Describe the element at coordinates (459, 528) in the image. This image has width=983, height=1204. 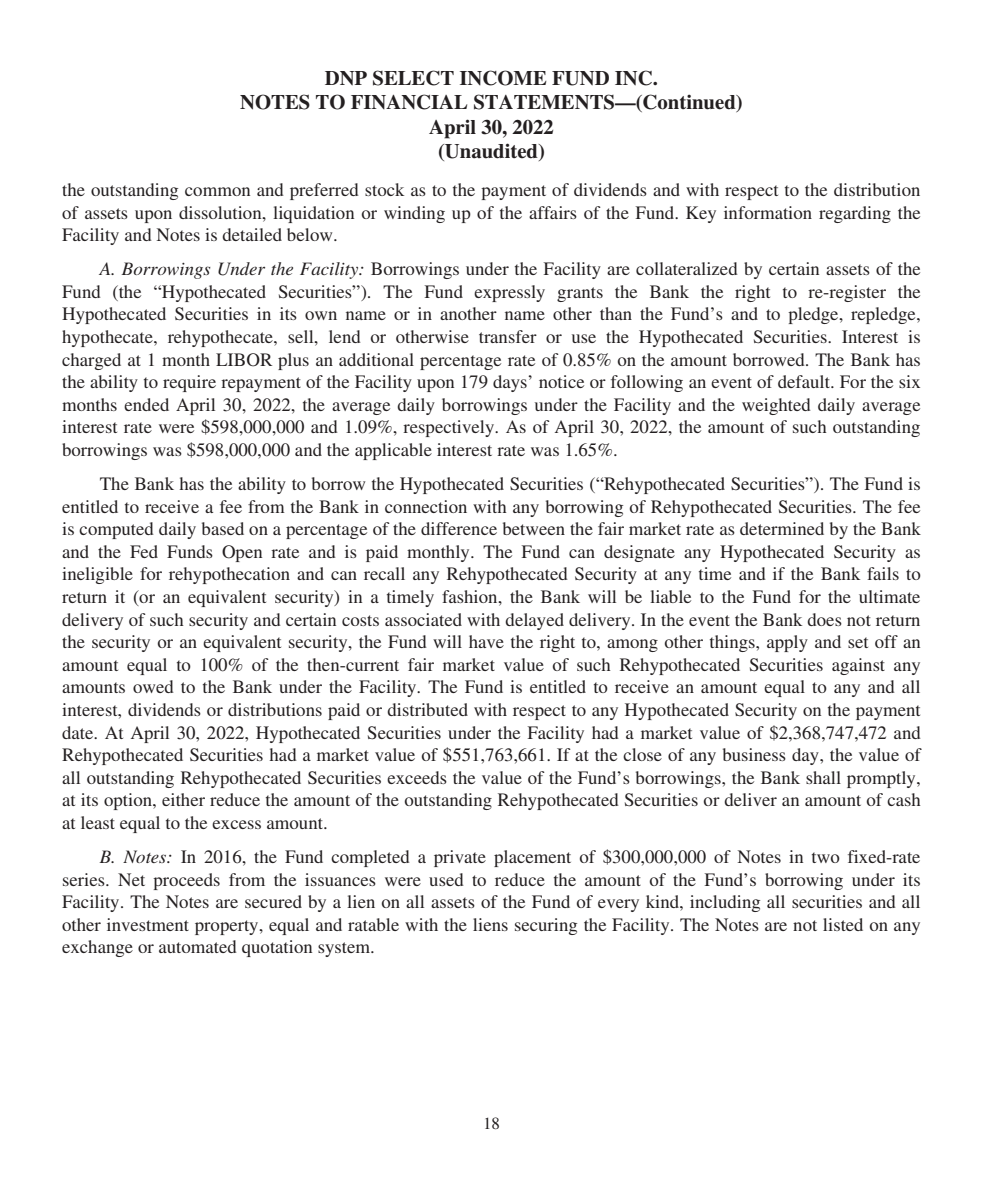
I see `difference` at that location.
